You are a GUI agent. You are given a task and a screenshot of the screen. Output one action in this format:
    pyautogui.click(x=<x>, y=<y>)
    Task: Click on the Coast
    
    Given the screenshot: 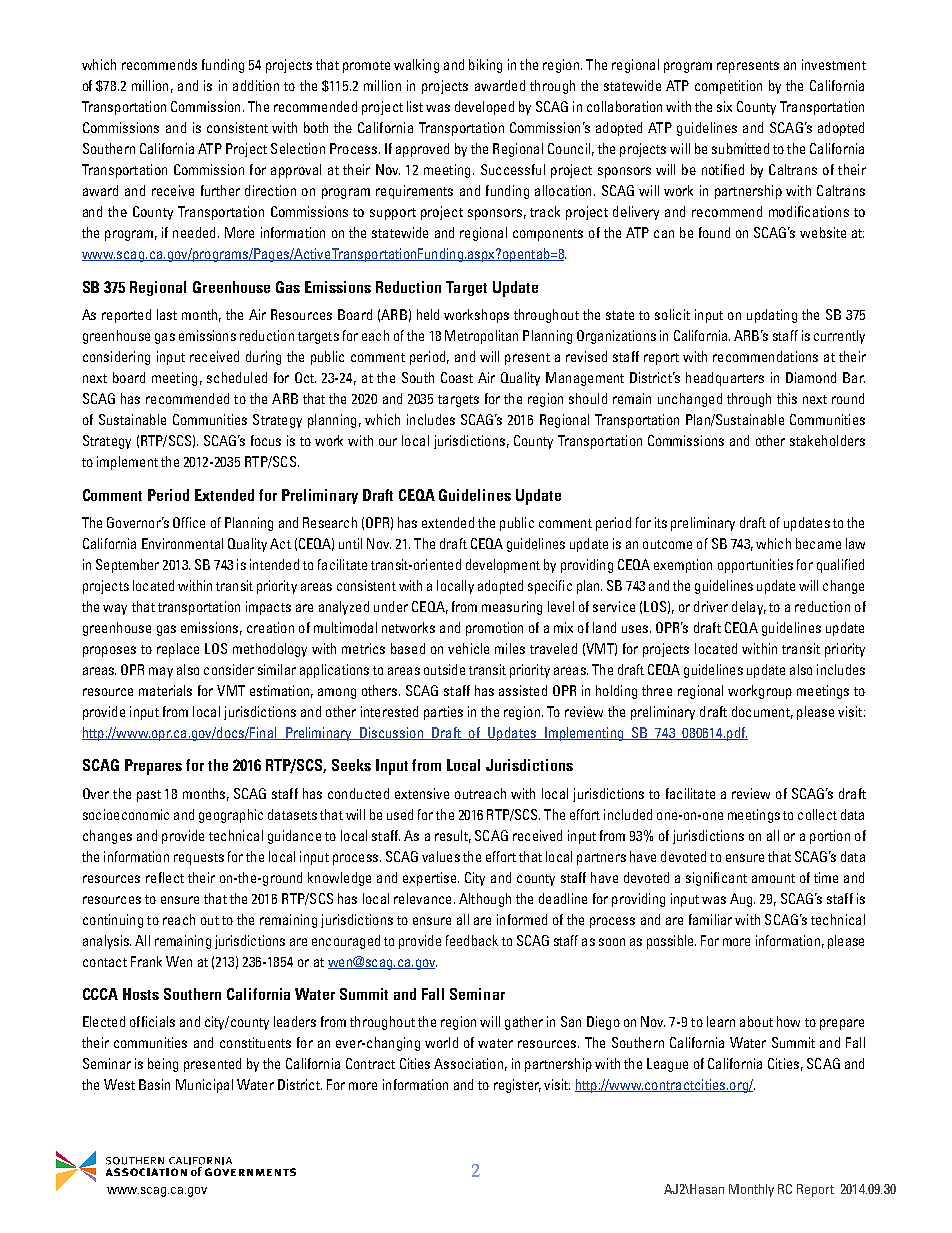 What is the action you would take?
    pyautogui.click(x=457, y=377)
